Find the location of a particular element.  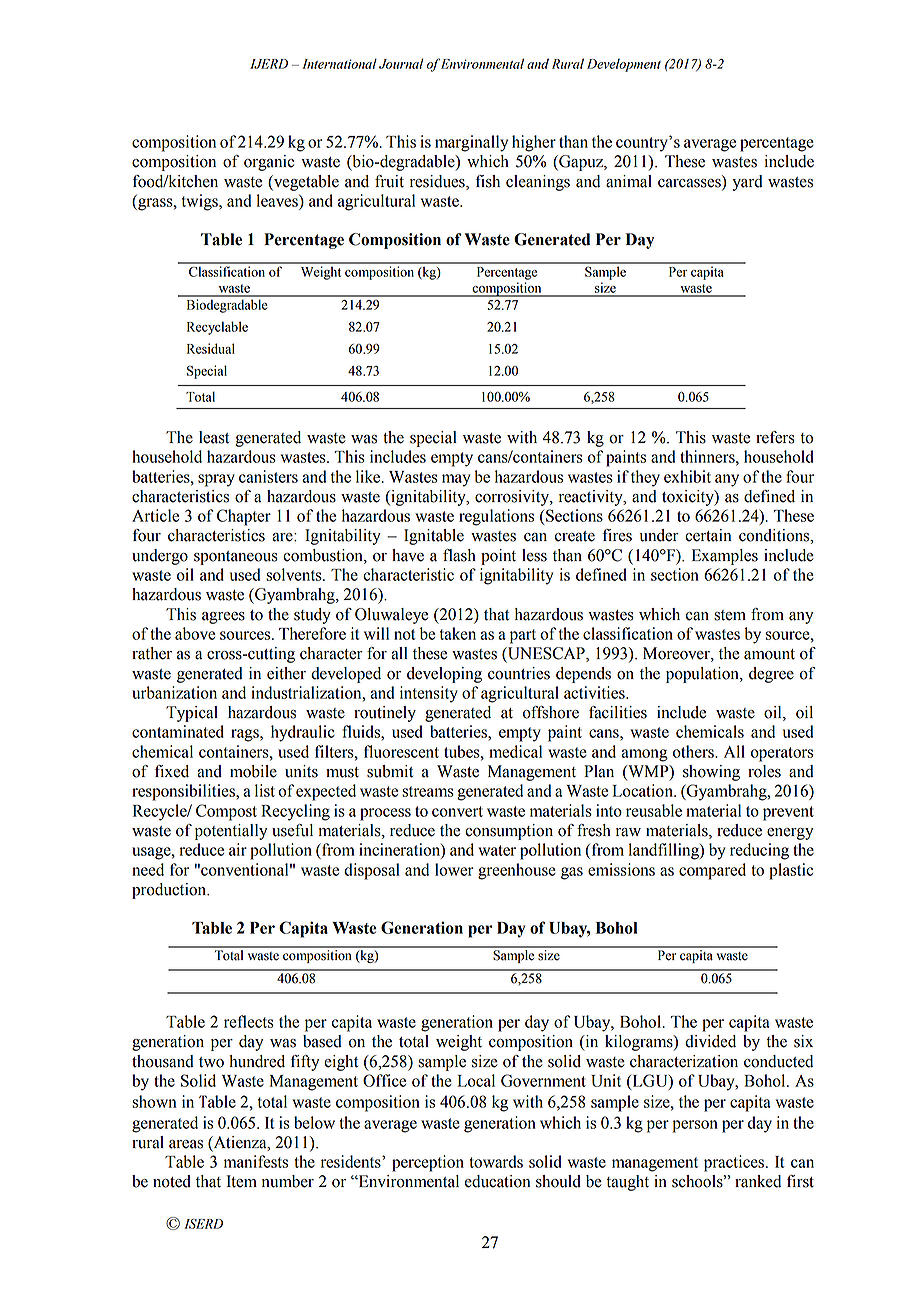

marginally is located at coordinates (471, 143).
